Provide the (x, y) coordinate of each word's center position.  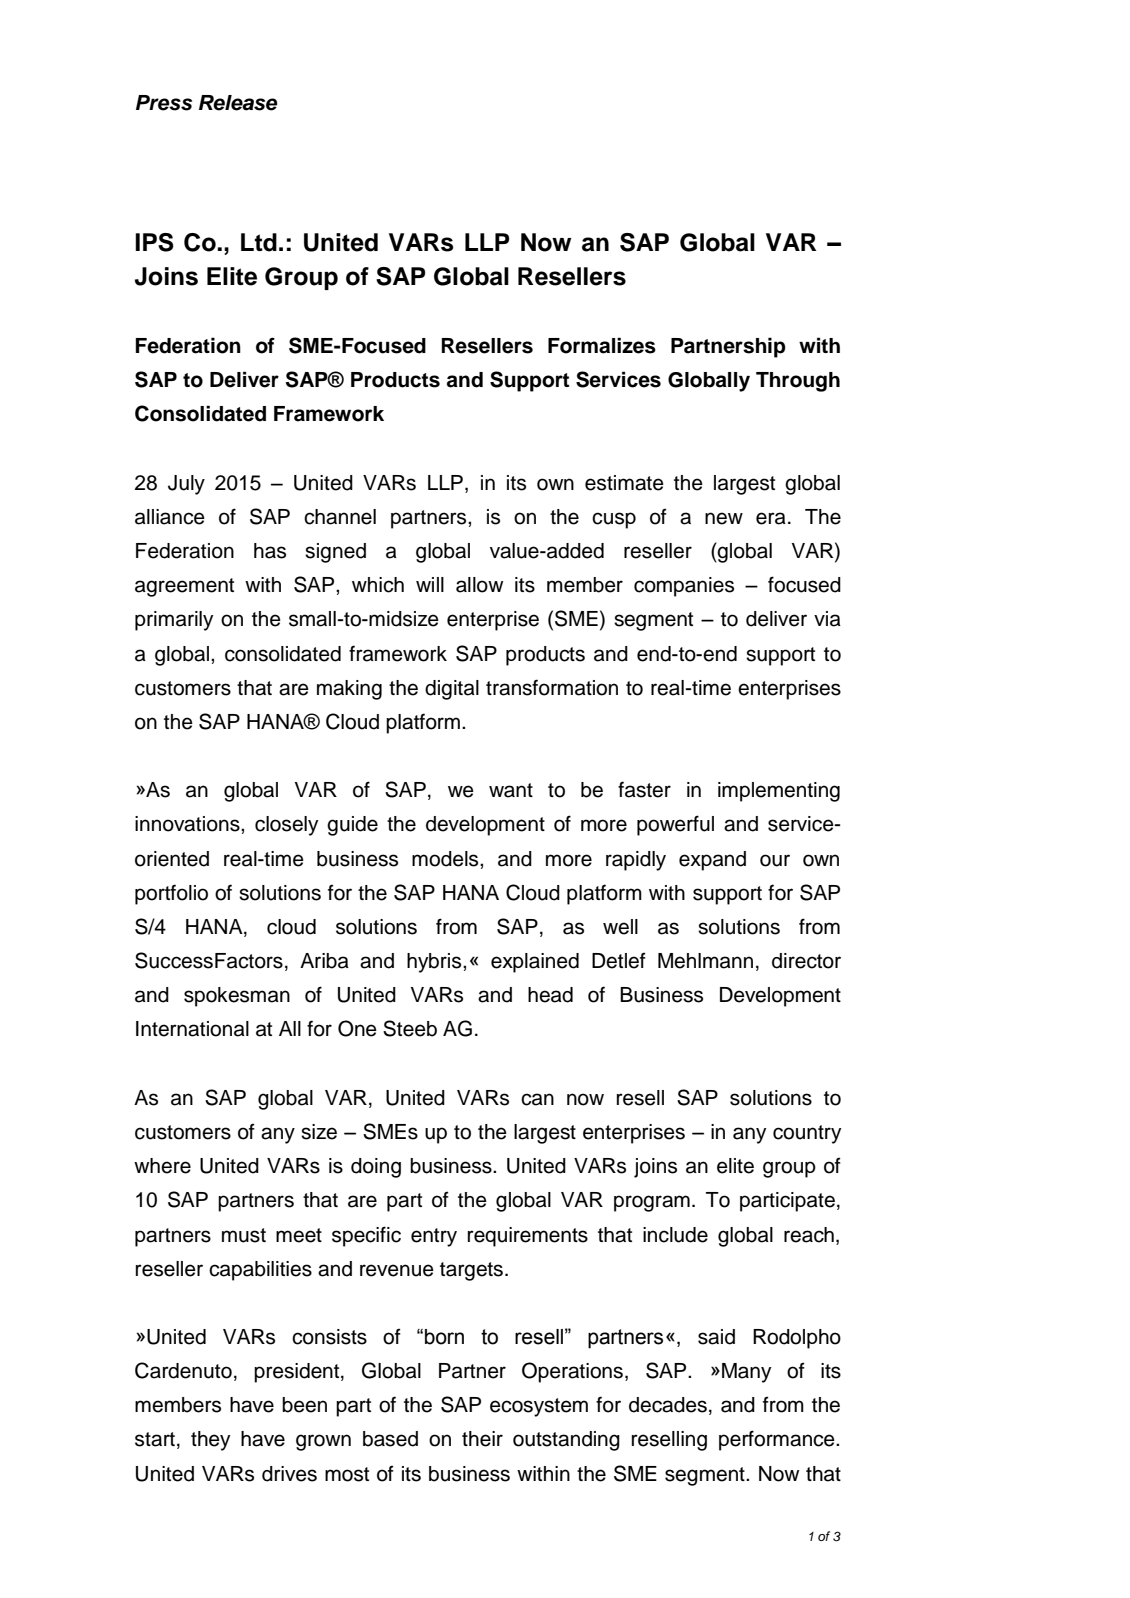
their (482, 1439)
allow (479, 585)
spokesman (237, 997)
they (210, 1441)
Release (238, 103)
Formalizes (602, 345)
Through (798, 382)
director (806, 961)
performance (778, 1440)
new (724, 518)
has (270, 551)
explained (535, 963)
